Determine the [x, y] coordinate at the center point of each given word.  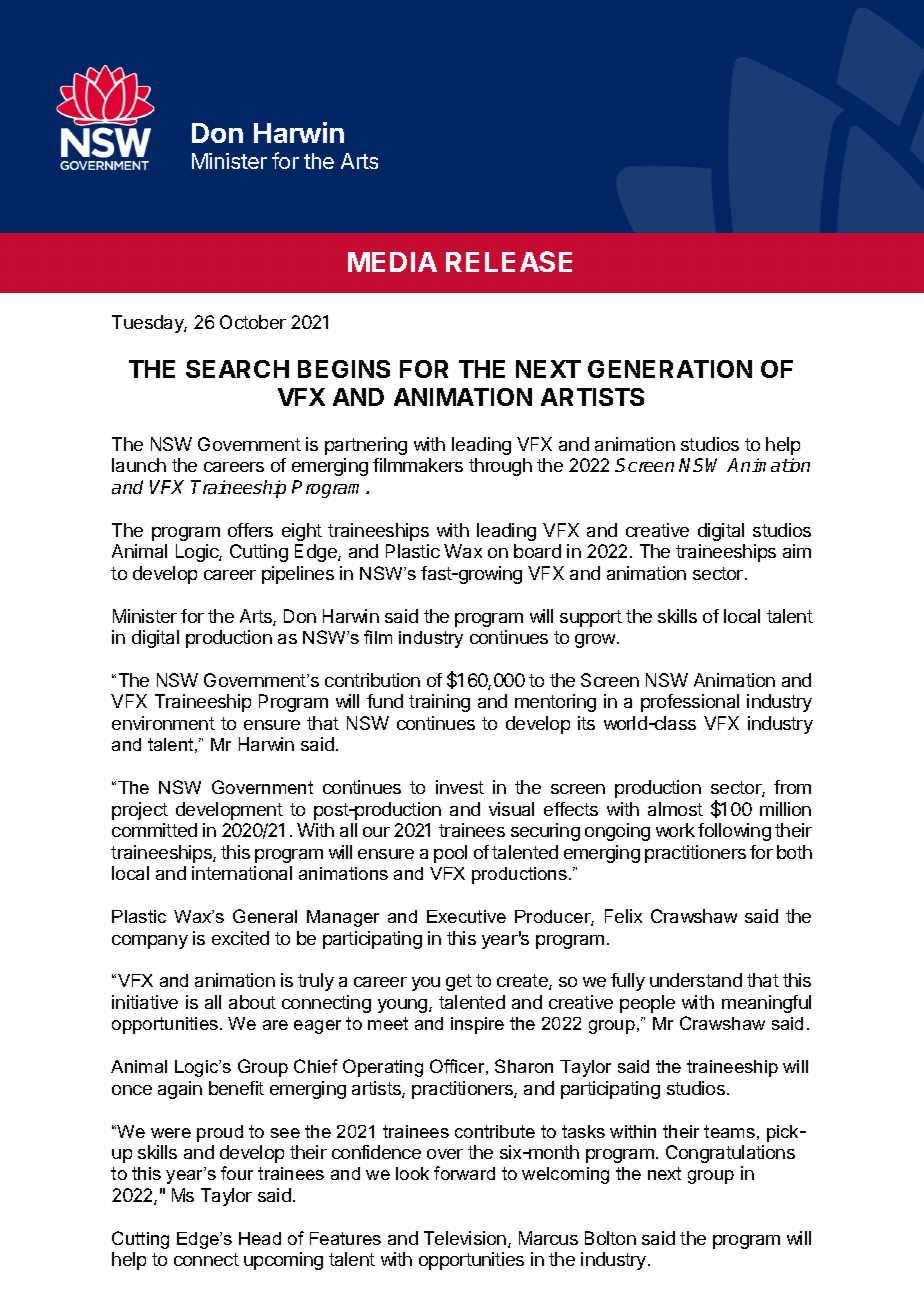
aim [797, 551]
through [500, 467]
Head [260, 1238]
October [253, 322]
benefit [236, 1088]
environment [163, 723]
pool [450, 854]
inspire [477, 1025]
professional [690, 703]
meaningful [766, 1004]
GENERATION [670, 369]
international [242, 873]
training [439, 703]
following [734, 832]
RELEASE [509, 261]
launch [139, 465]
